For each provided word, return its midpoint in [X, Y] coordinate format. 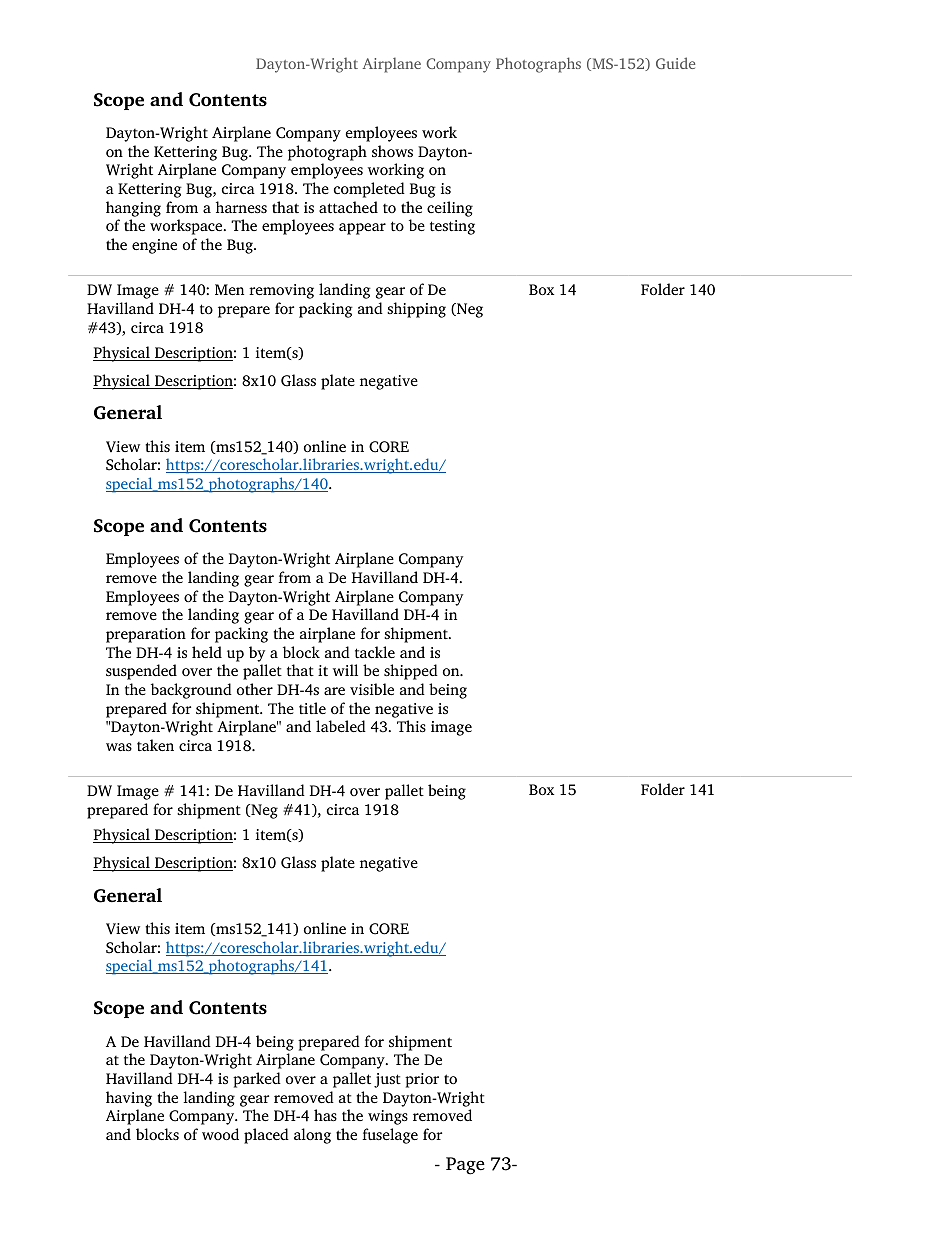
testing [452, 227]
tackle [375, 652]
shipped [411, 672]
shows [392, 151]
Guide [675, 63]
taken [155, 745]
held [207, 652]
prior [422, 1080]
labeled [341, 726]
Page [465, 1166]
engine [154, 246]
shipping [416, 310]
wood [220, 1134]
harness [241, 207]
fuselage [390, 1136]
